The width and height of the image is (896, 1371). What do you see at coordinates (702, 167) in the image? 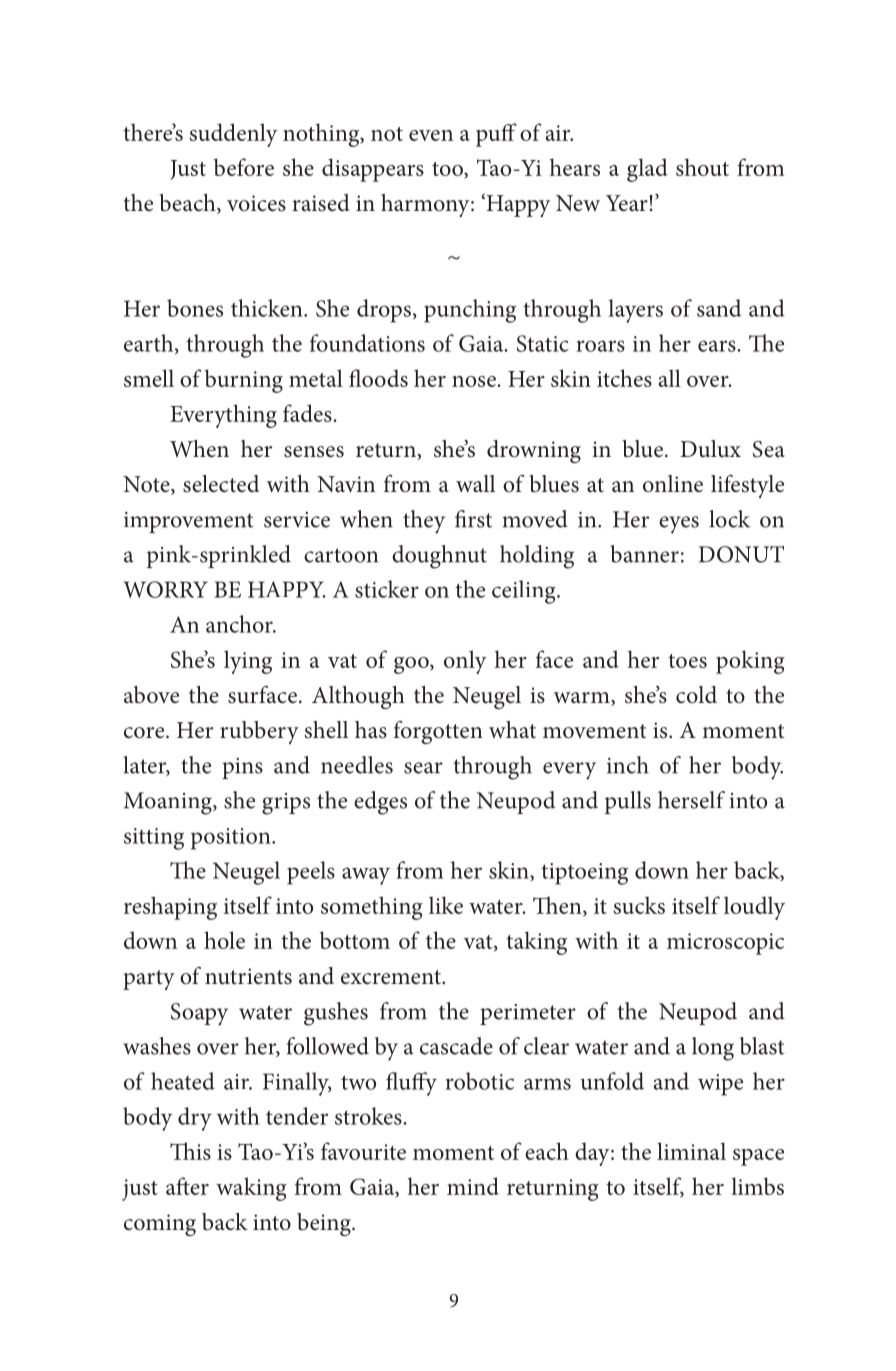
I see `shout` at bounding box center [702, 167].
